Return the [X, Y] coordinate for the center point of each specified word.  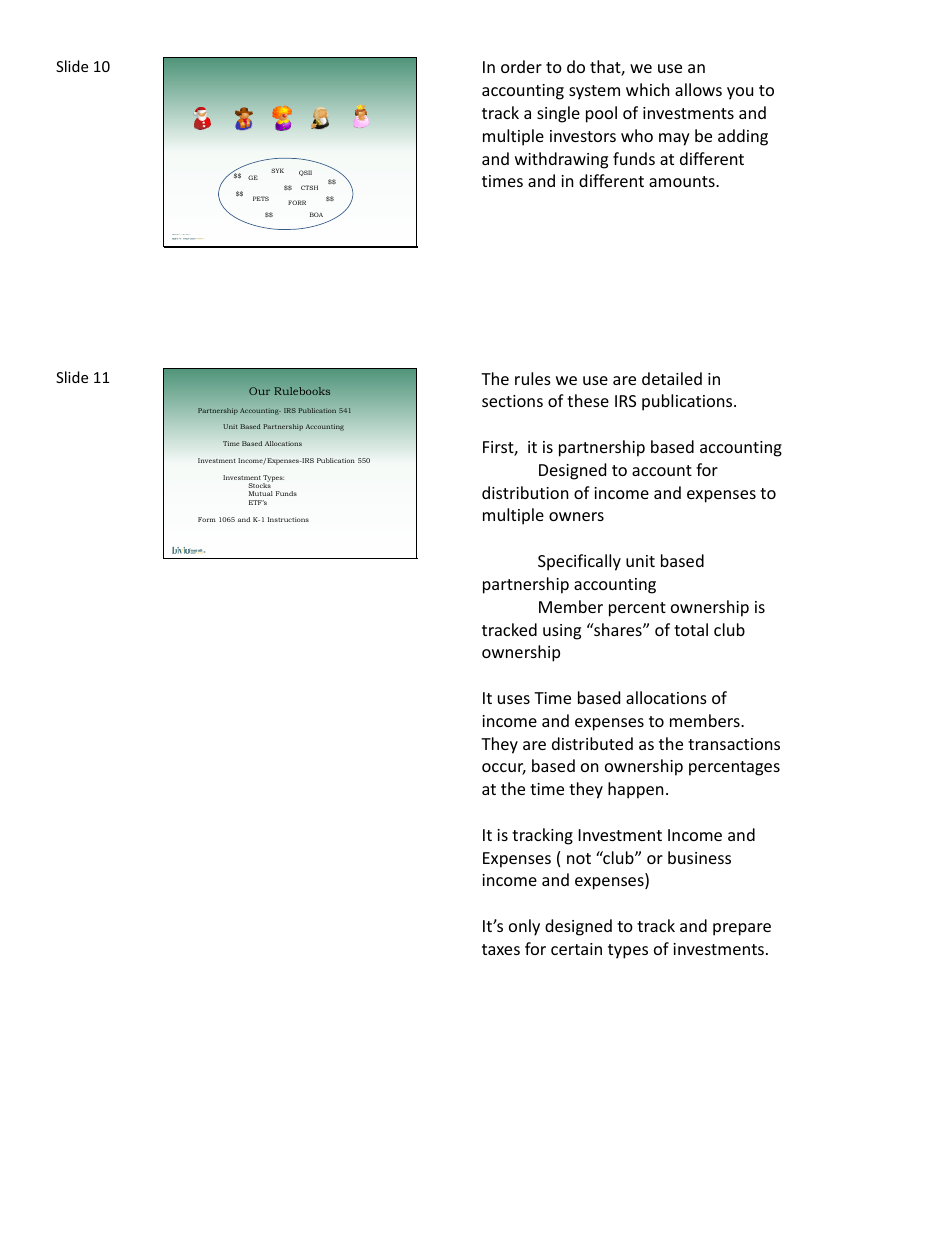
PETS [261, 198]
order [521, 66]
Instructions [288, 519]
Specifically [579, 562]
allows [698, 89]
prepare [742, 929]
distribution [525, 492]
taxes [501, 949]
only [524, 927]
